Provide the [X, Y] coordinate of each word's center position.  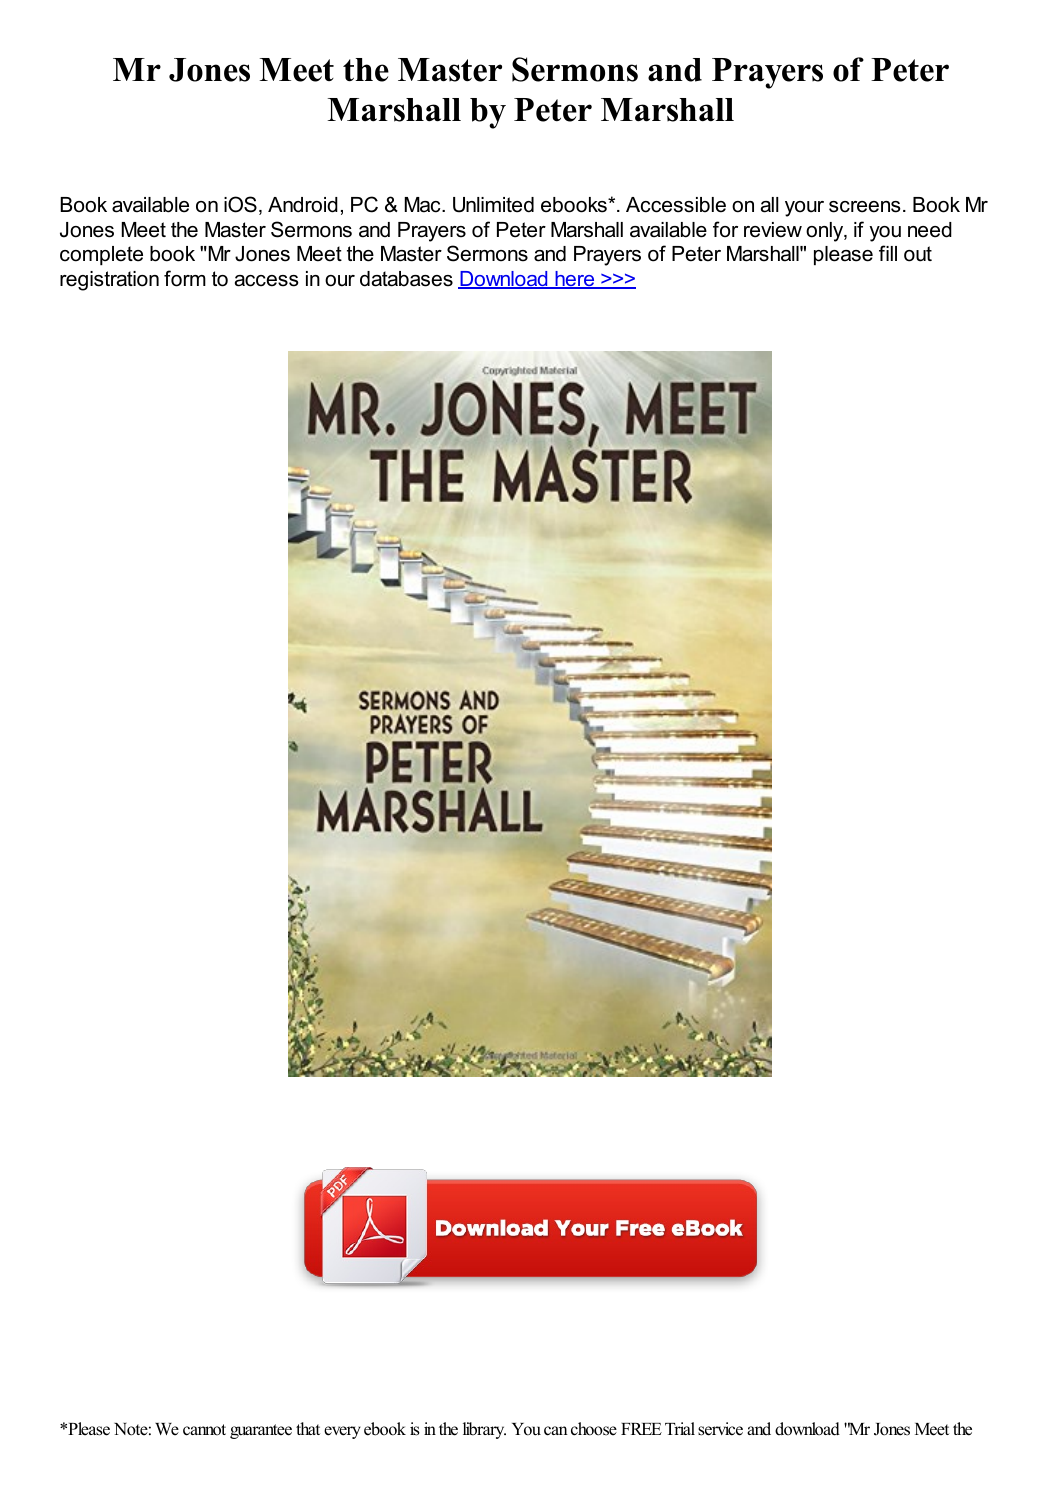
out [918, 254]
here [575, 280]
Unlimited [493, 205]
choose [594, 1429]
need [930, 230]
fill [888, 253]
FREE [641, 1429]
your [804, 209]
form [185, 278]
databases [406, 279]
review [773, 230]
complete [101, 255]
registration [109, 281]
